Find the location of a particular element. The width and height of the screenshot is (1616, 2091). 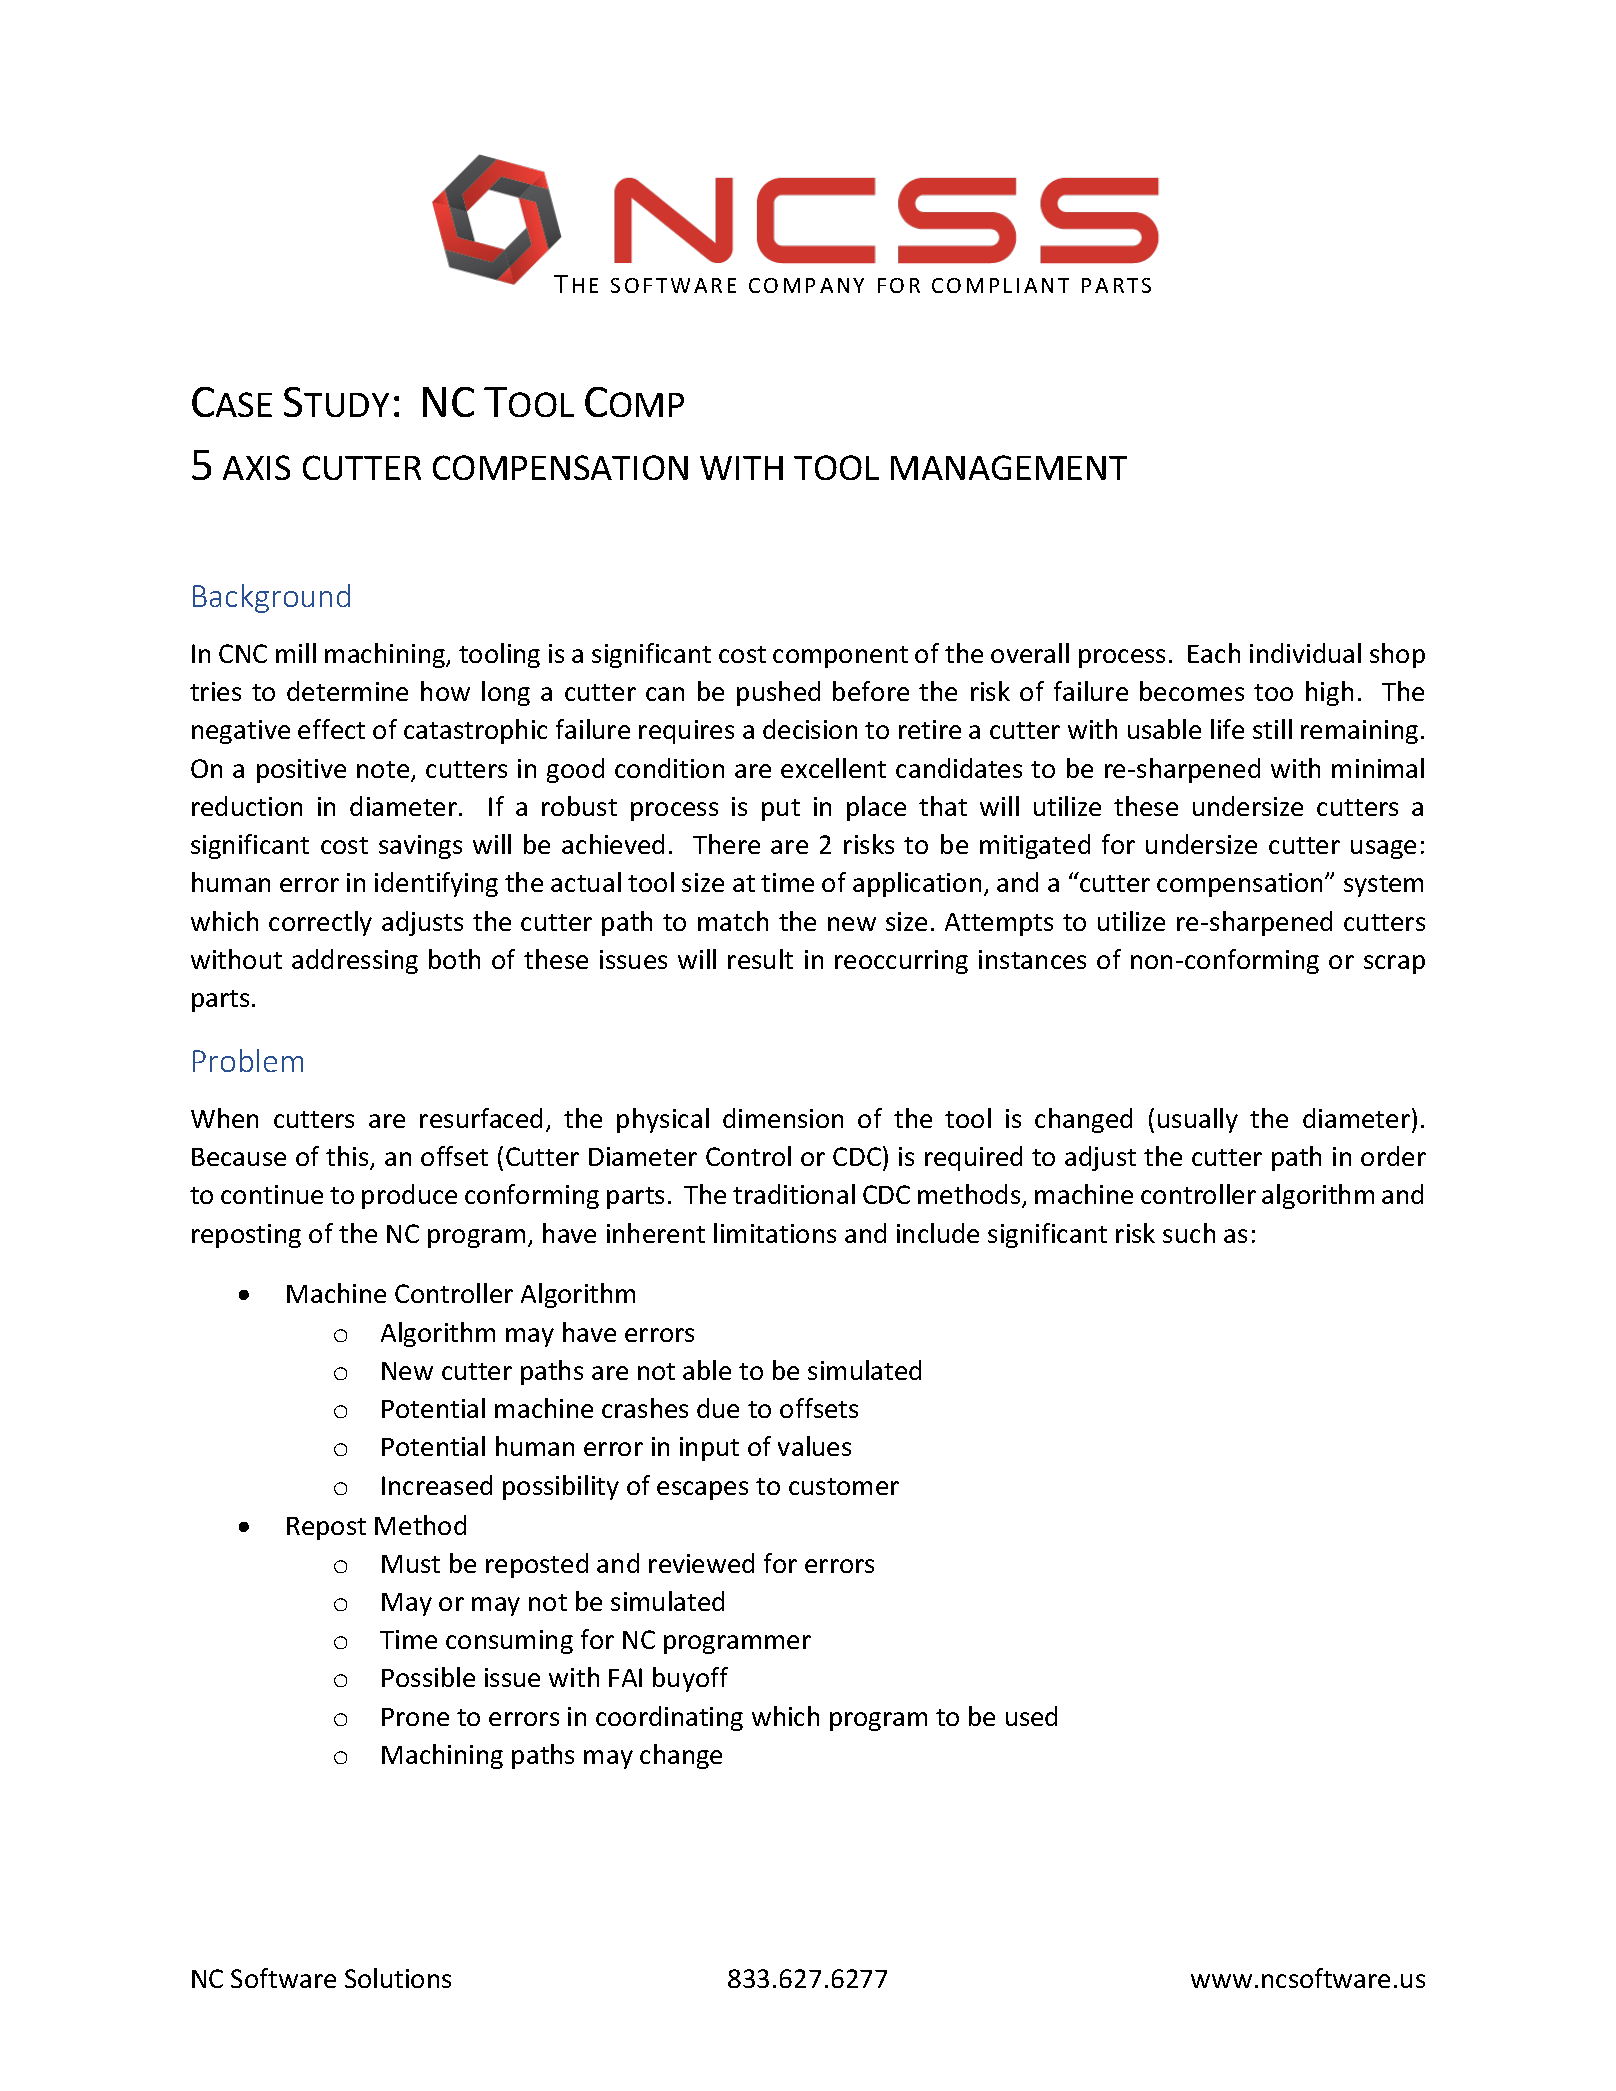

scrap is located at coordinates (1394, 964).
